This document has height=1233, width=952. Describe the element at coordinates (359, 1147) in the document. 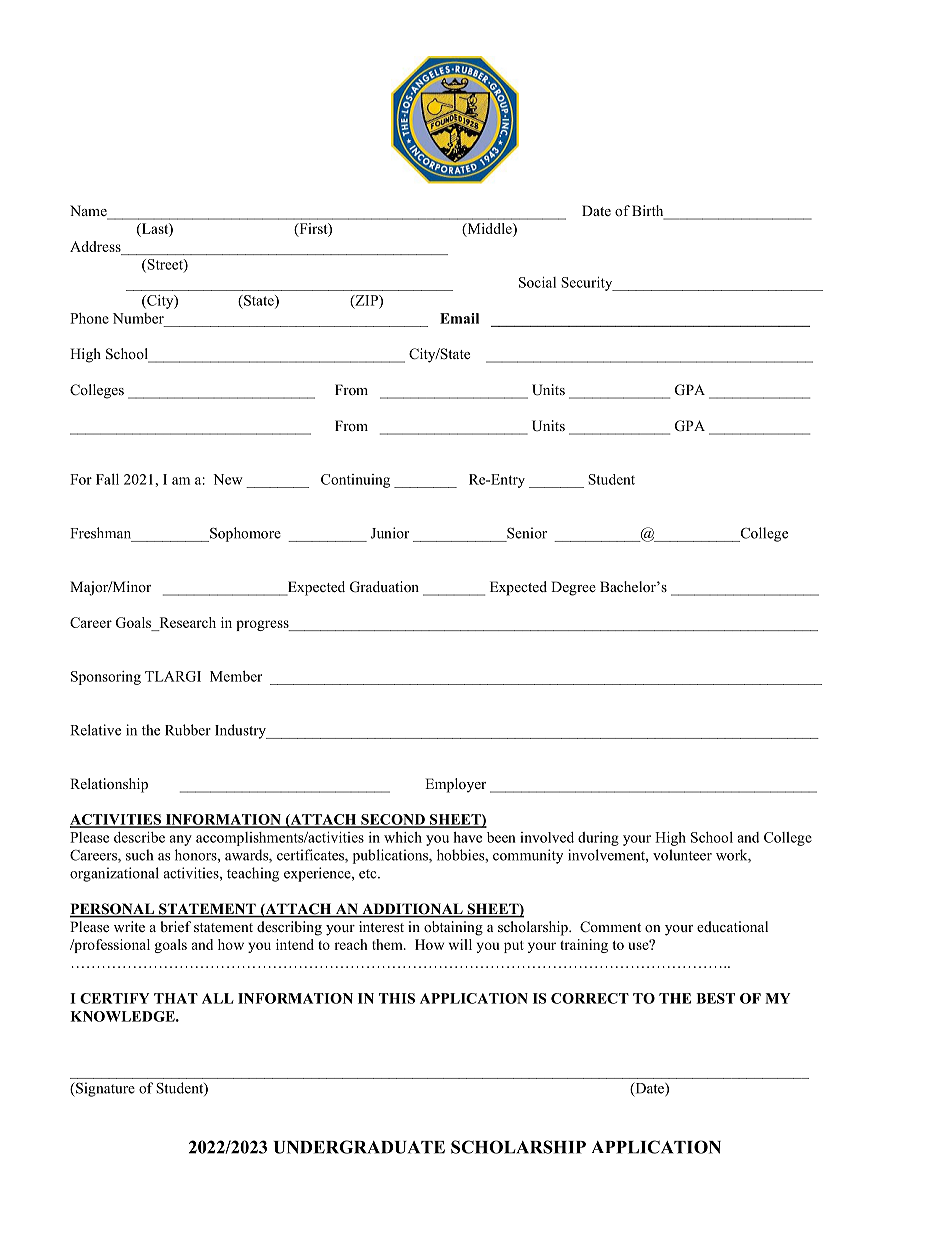

I see `UNDERGRADUATE` at that location.
